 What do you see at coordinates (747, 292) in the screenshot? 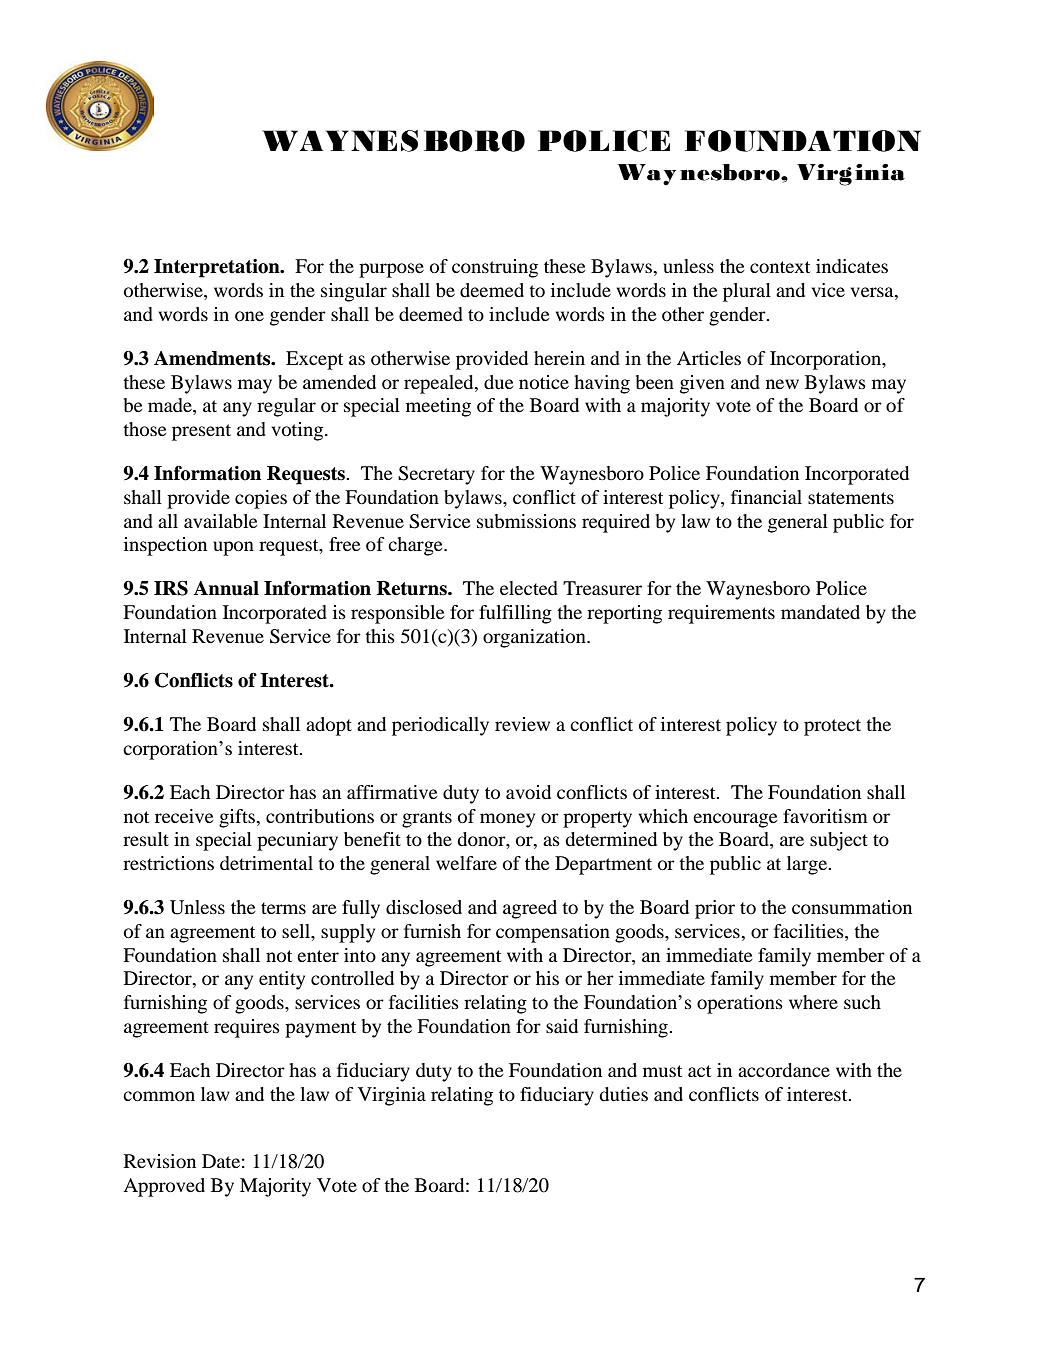
I see `plural` at bounding box center [747, 292].
